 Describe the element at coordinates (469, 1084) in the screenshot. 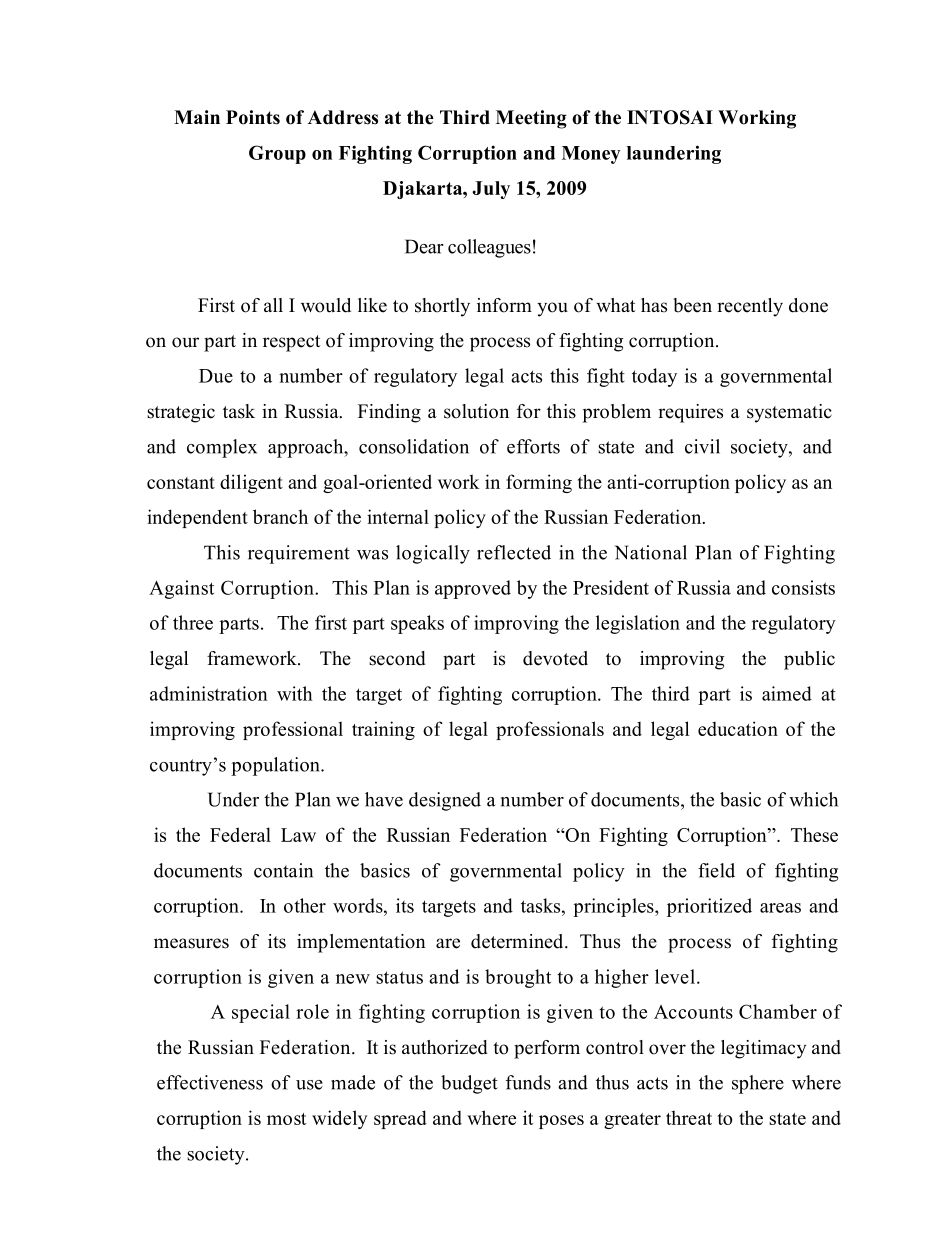

I see `budget` at that location.
